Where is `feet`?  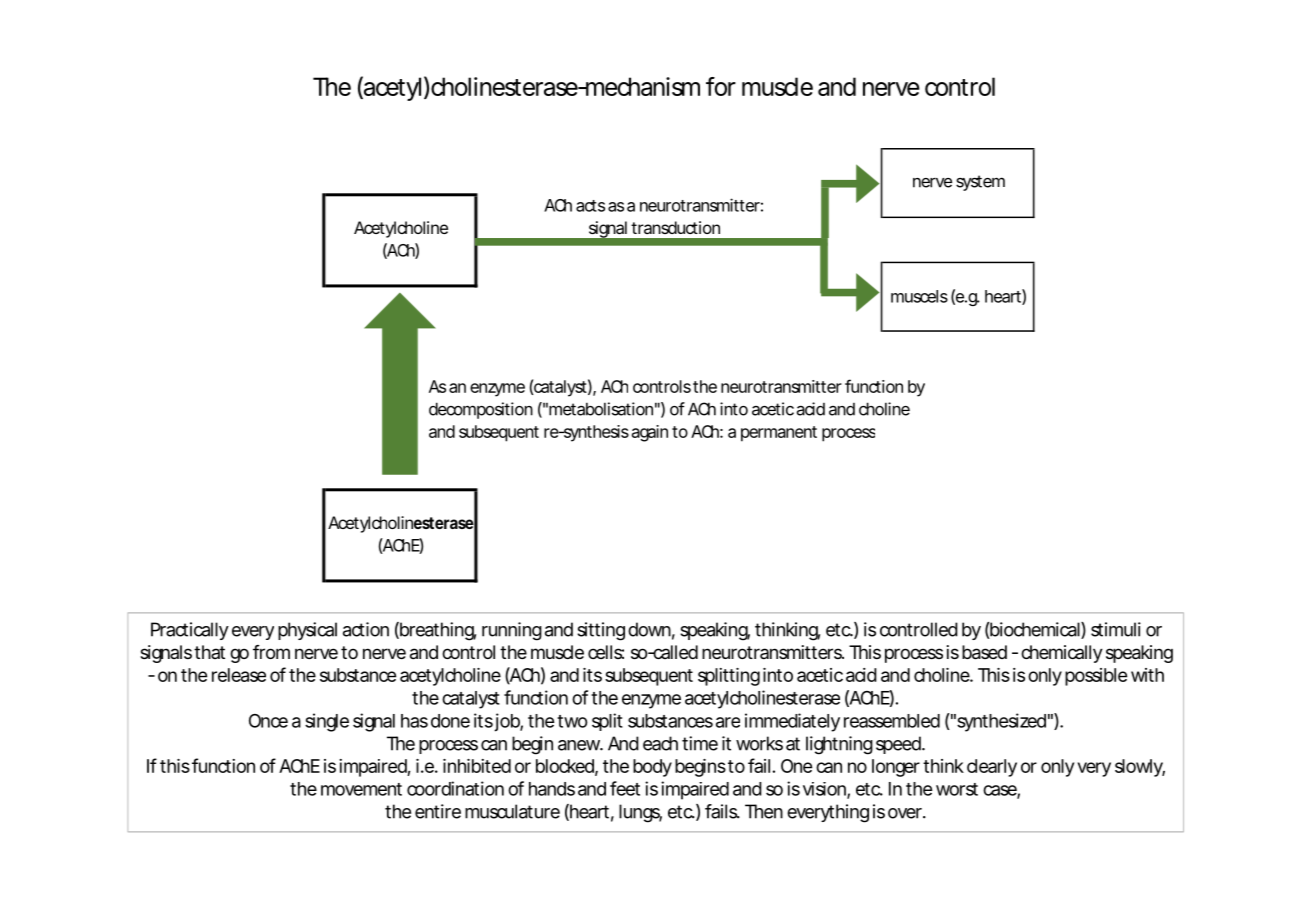 feet is located at coordinates (625, 788).
